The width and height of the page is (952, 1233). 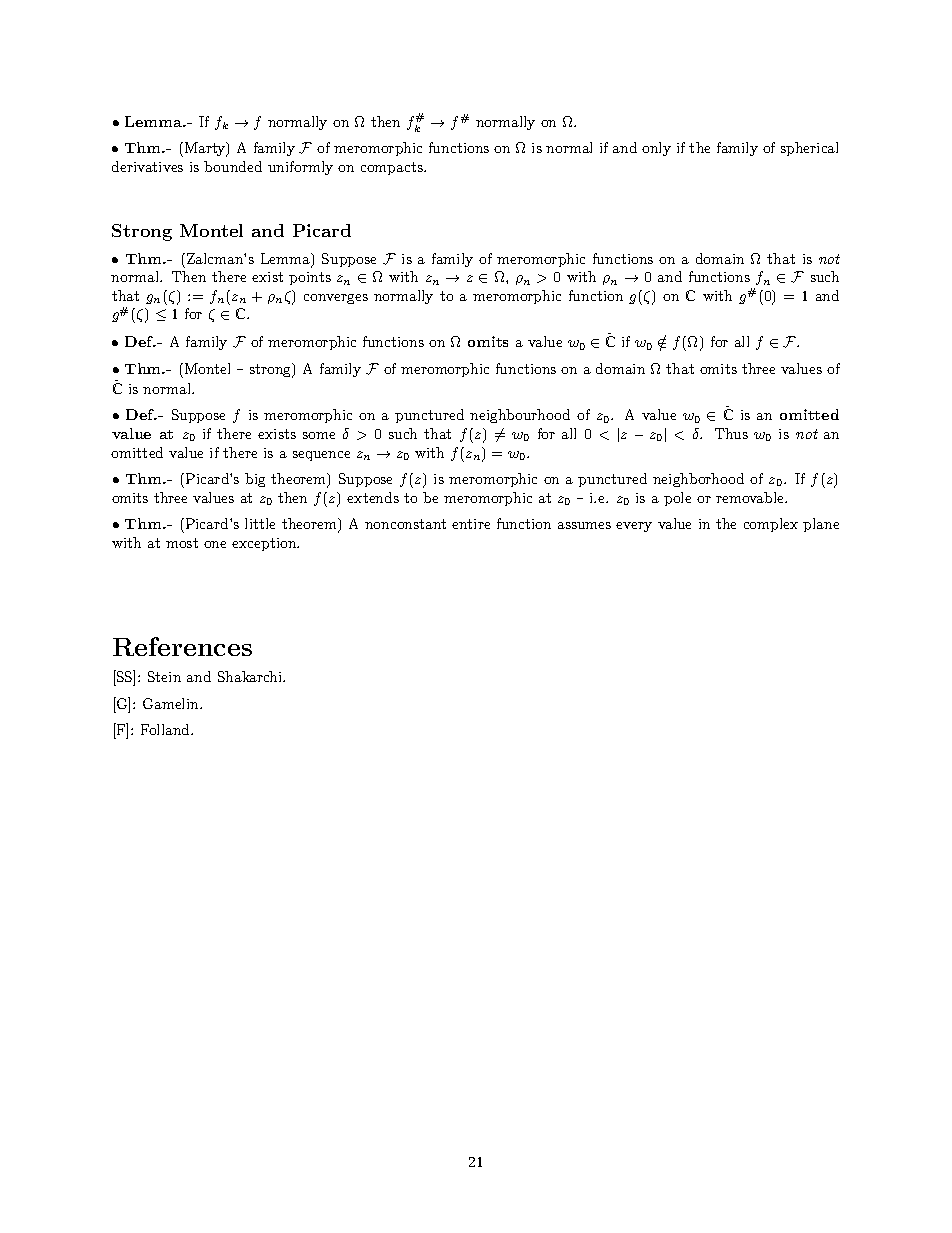 I want to click on converges, so click(x=336, y=299).
